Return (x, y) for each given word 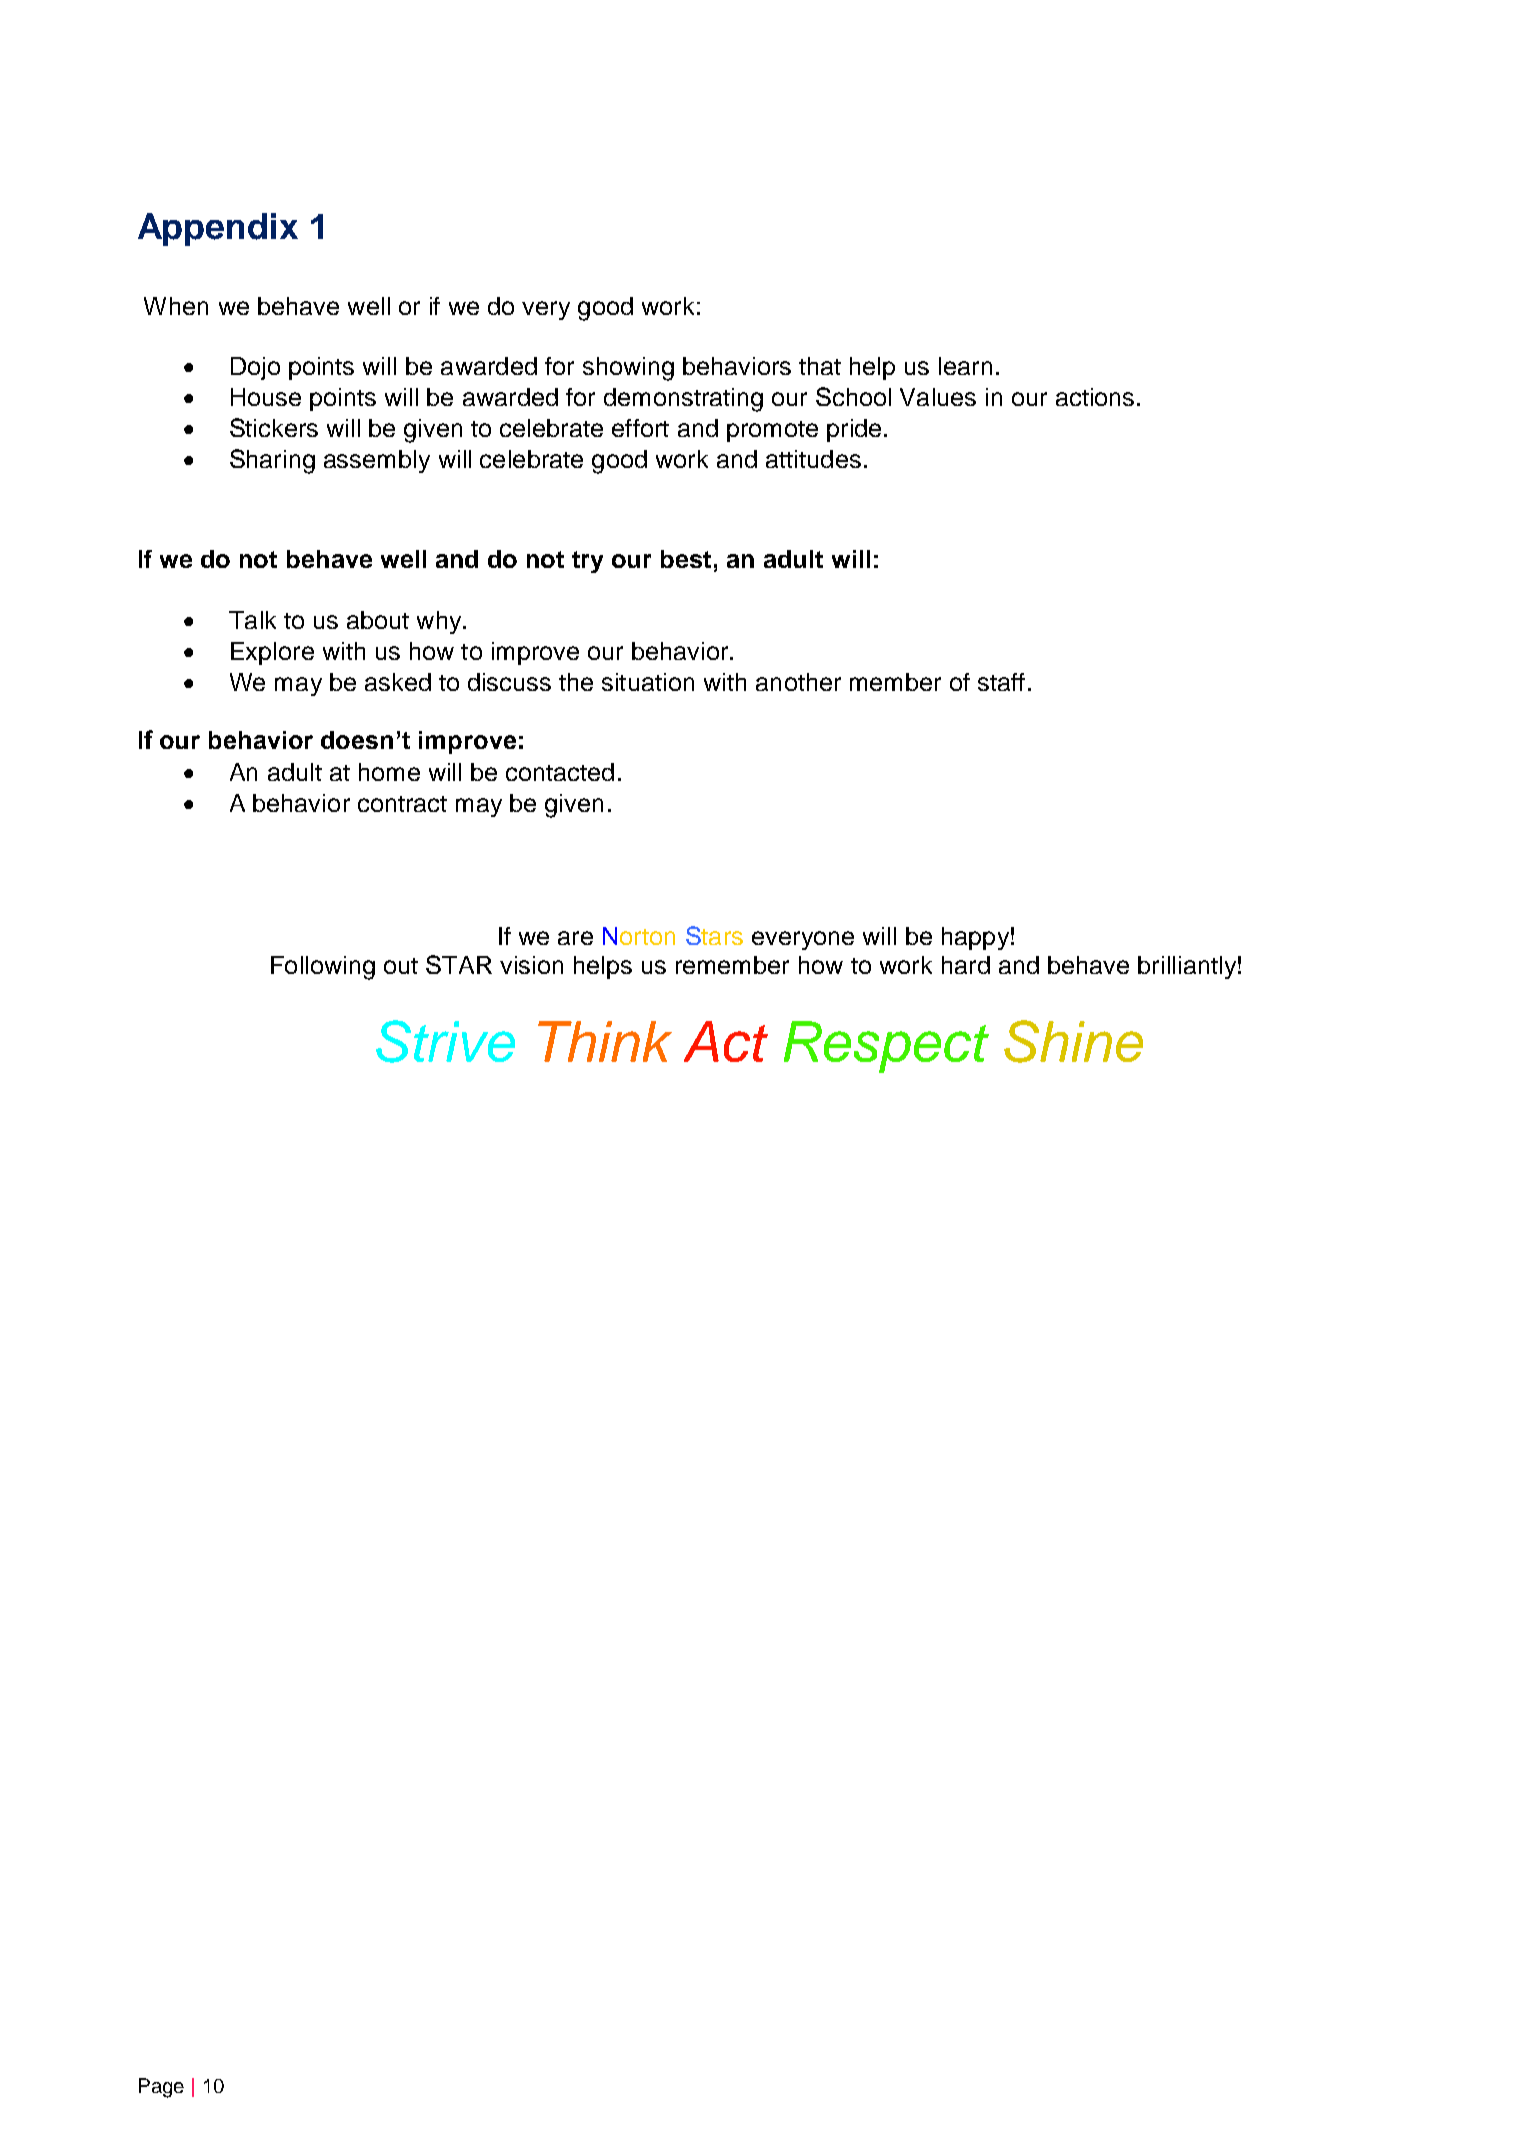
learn (965, 366)
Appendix (218, 229)
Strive (445, 1041)
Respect (886, 1047)
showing (628, 369)
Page (161, 2088)
